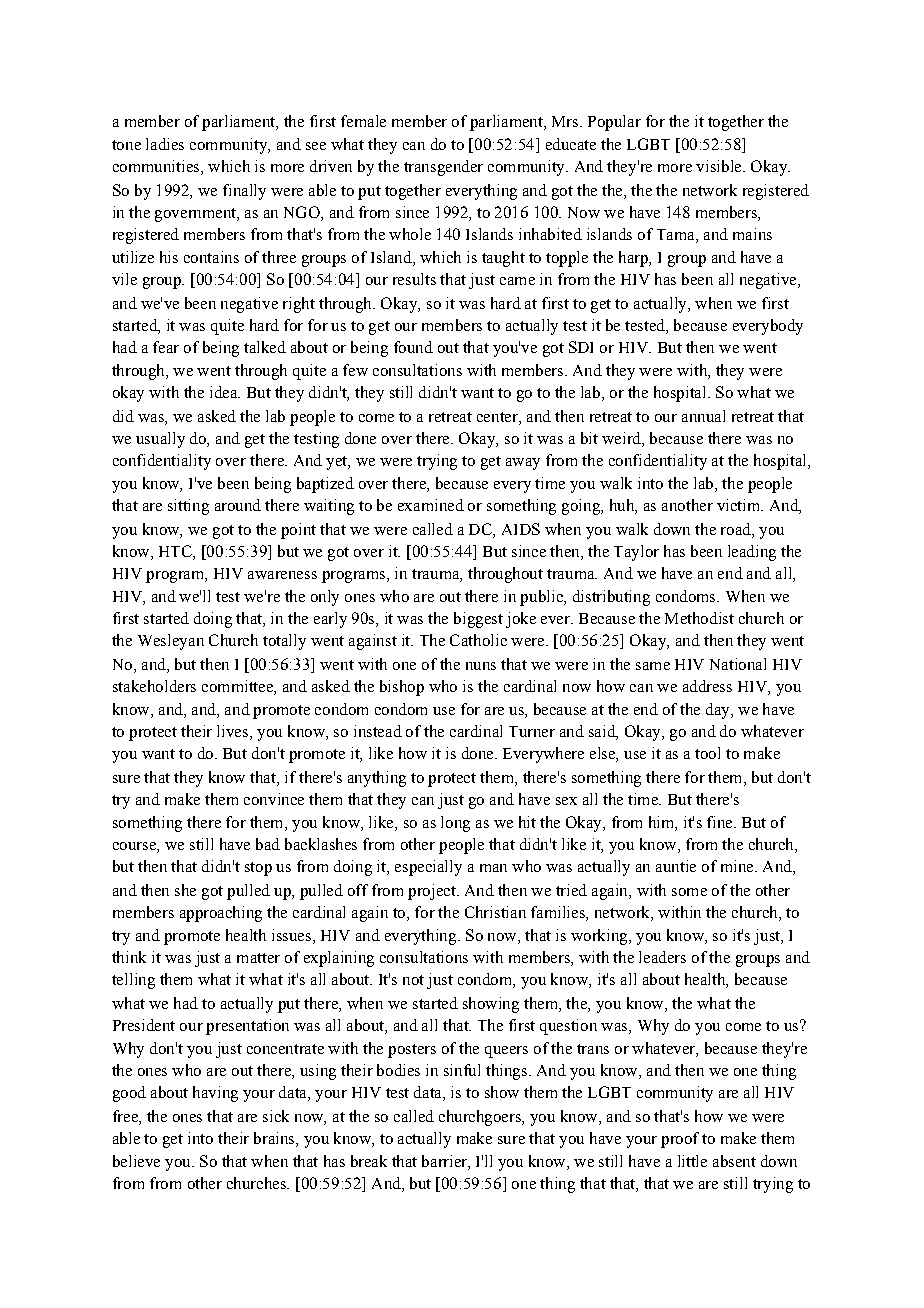 Image resolution: width=924 pixels, height=1308 pixels. I want to click on Wesleyan, so click(171, 642).
